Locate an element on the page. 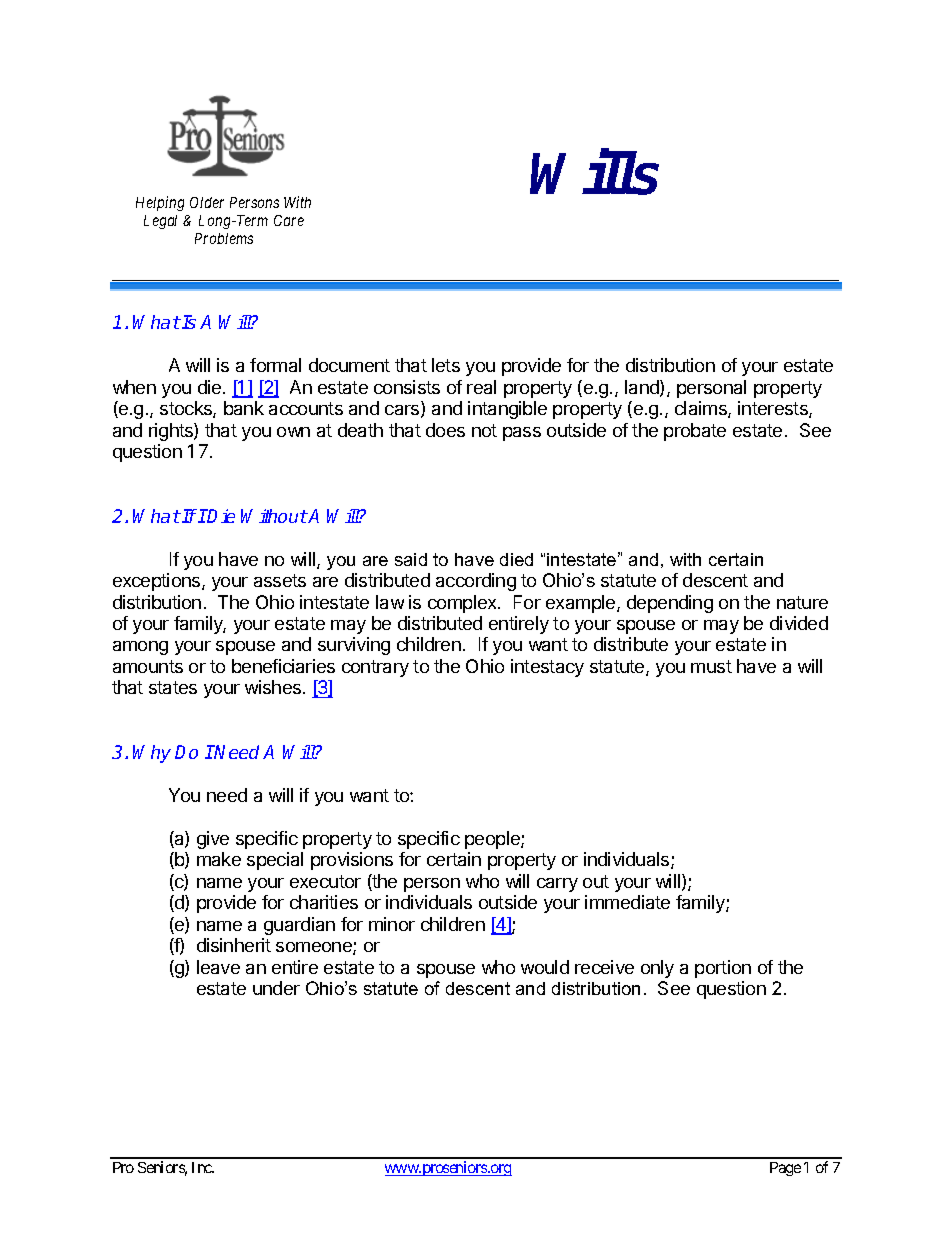  claims is located at coordinates (702, 409).
